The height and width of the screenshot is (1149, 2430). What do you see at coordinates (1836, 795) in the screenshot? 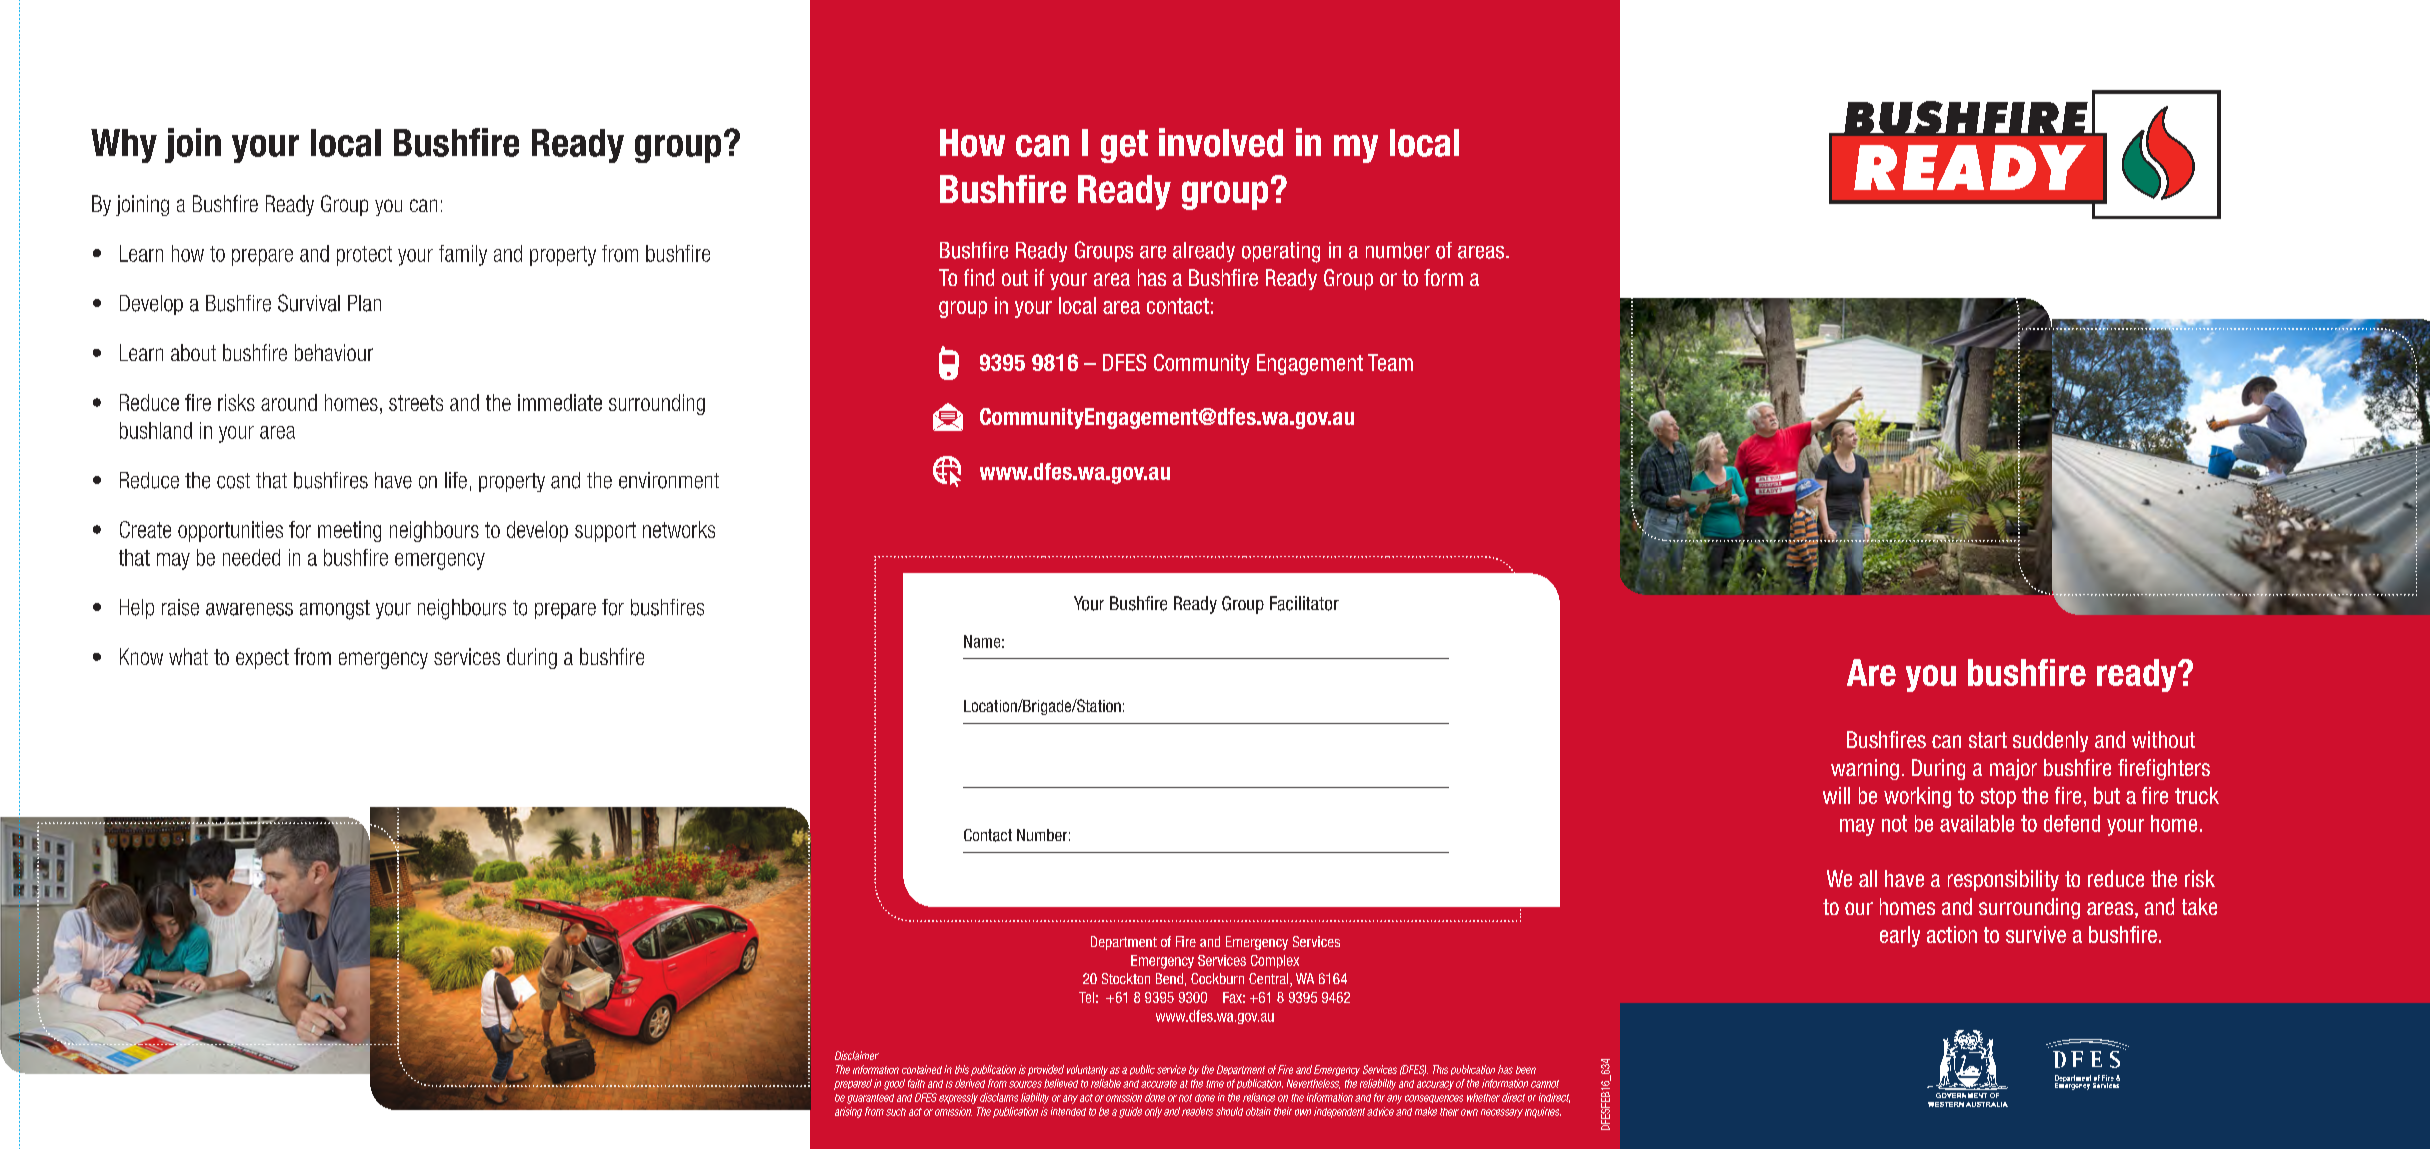
I see `will` at bounding box center [1836, 795].
